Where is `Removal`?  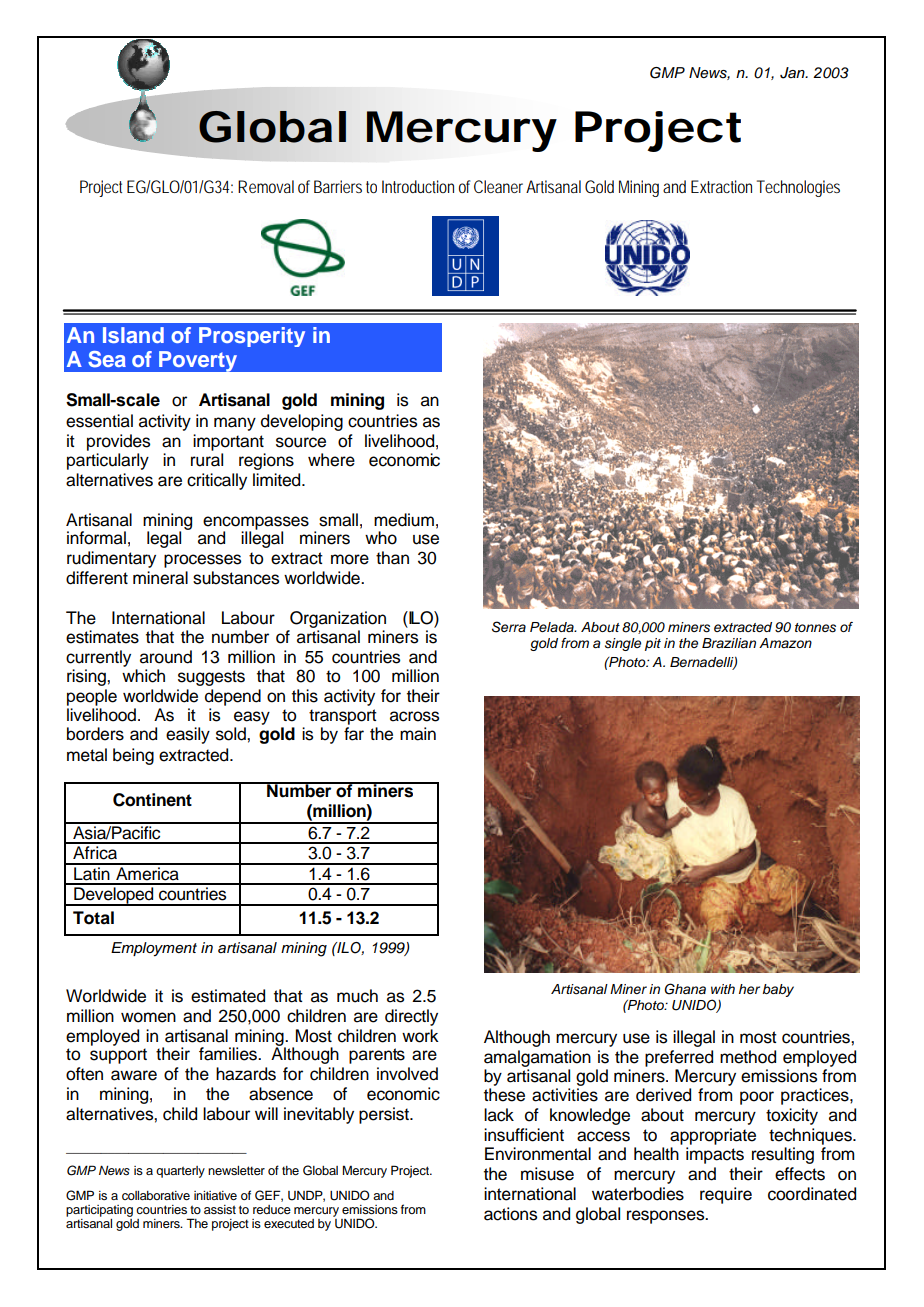 Removal is located at coordinates (266, 186).
